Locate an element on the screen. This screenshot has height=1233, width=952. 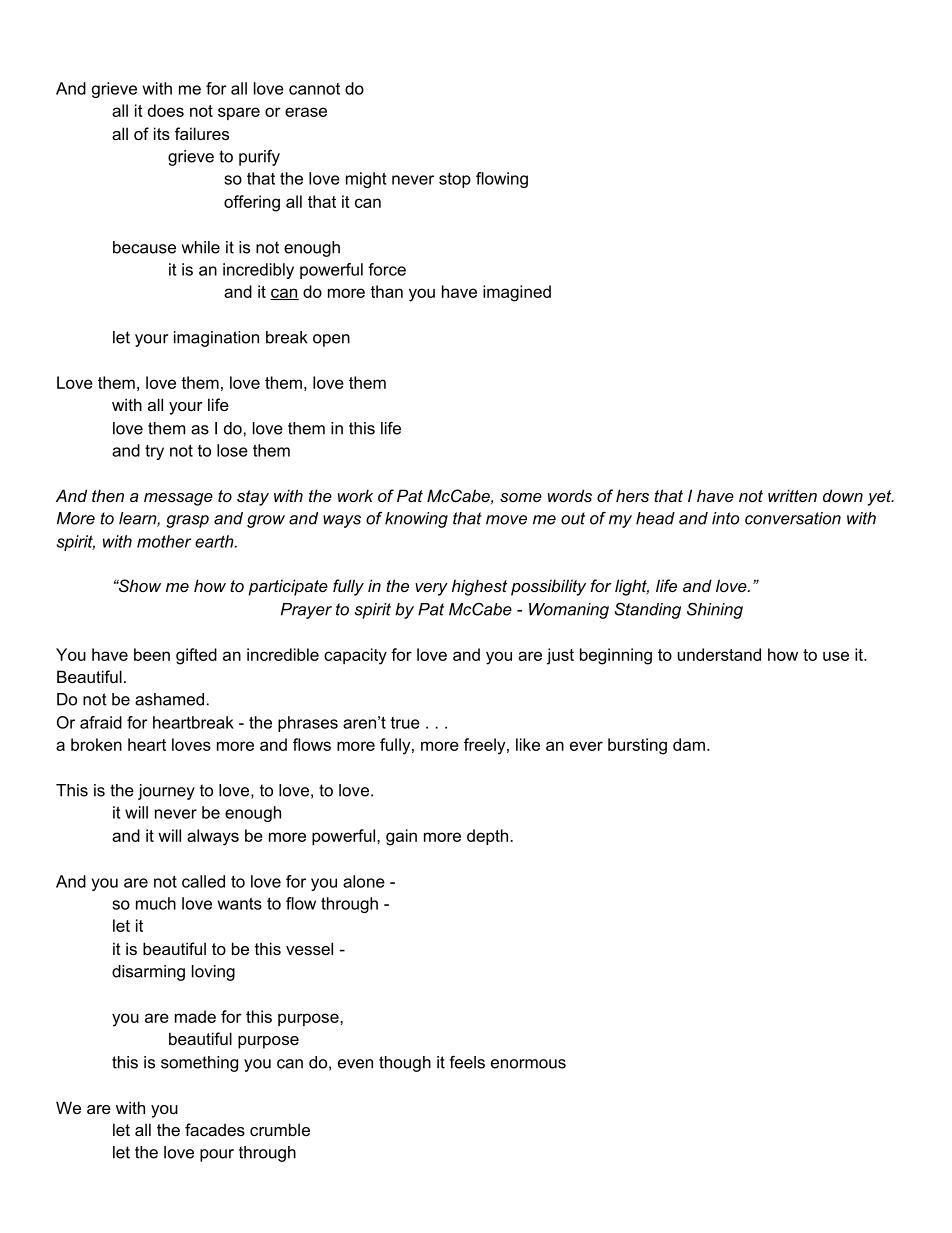
facades is located at coordinates (215, 1129).
